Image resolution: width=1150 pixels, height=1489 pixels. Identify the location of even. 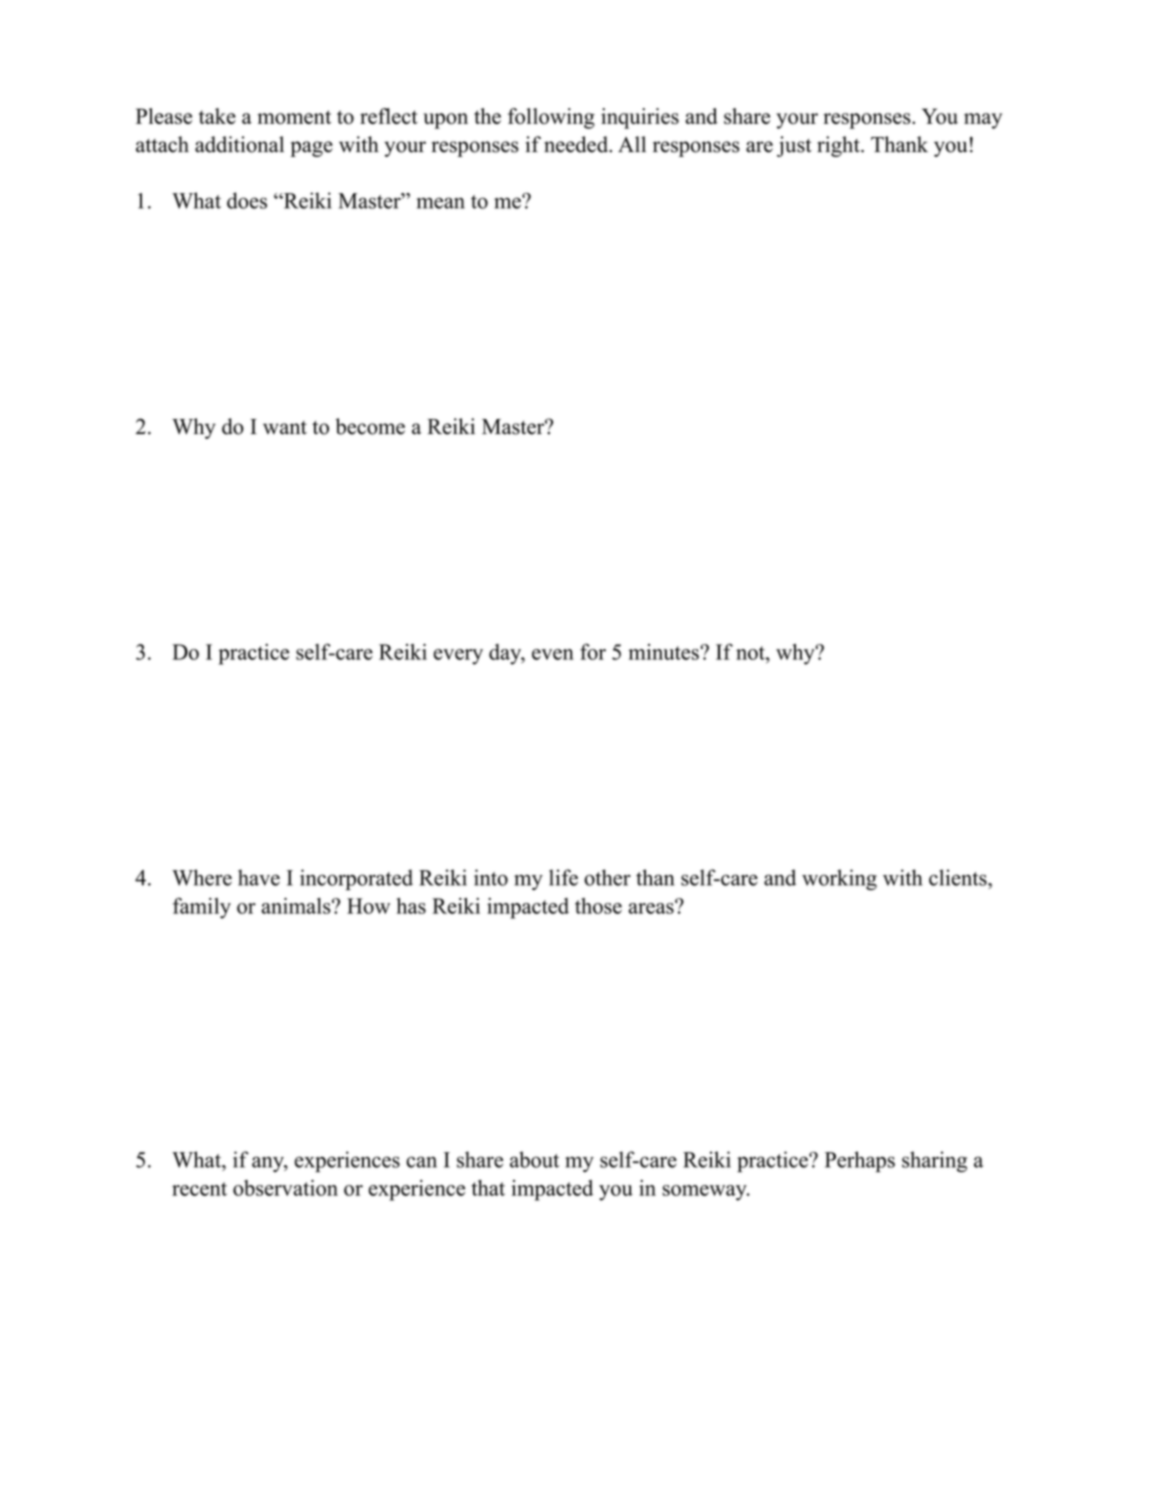
(553, 654).
